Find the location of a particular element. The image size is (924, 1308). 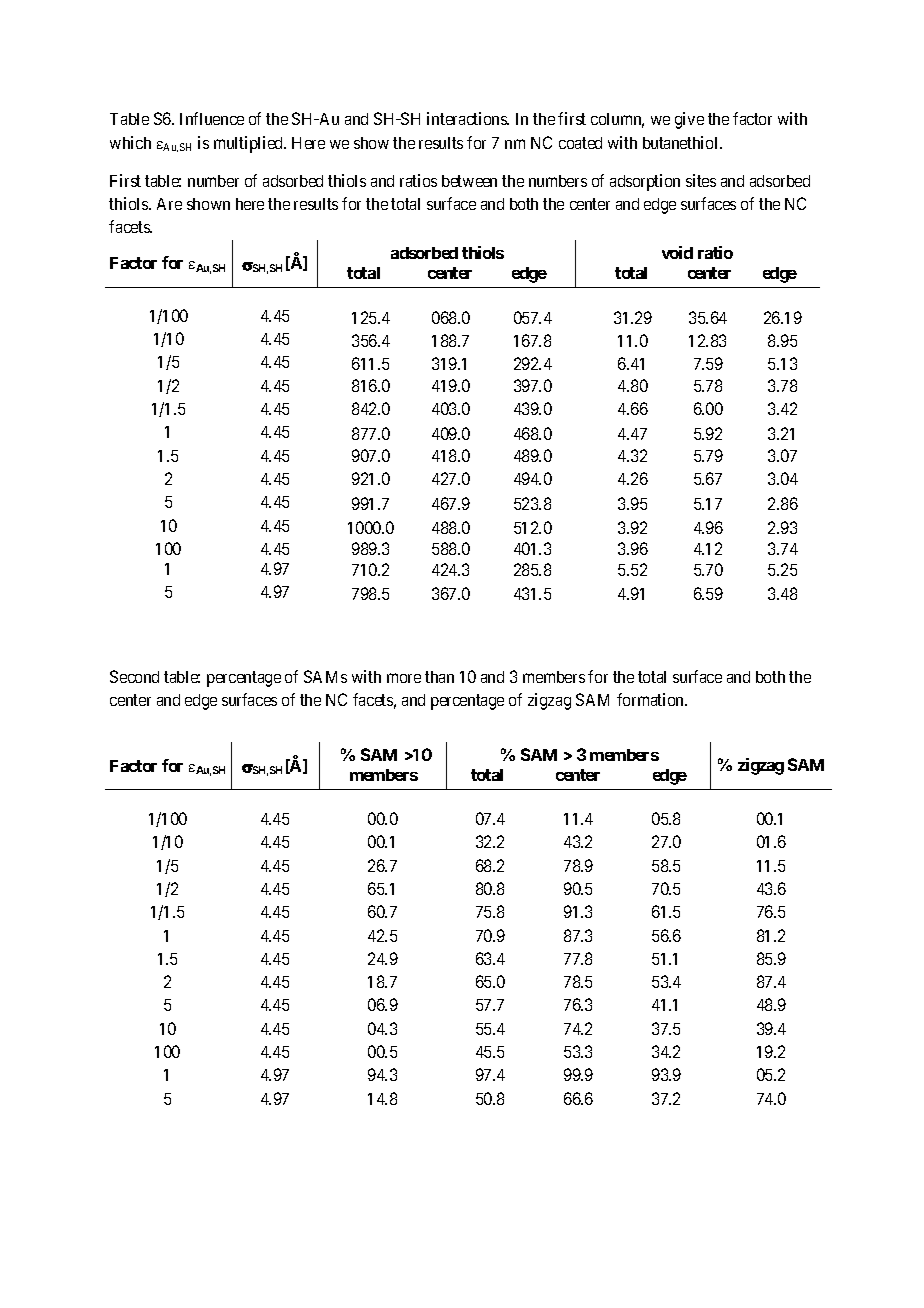

Are is located at coordinates (169, 204).
